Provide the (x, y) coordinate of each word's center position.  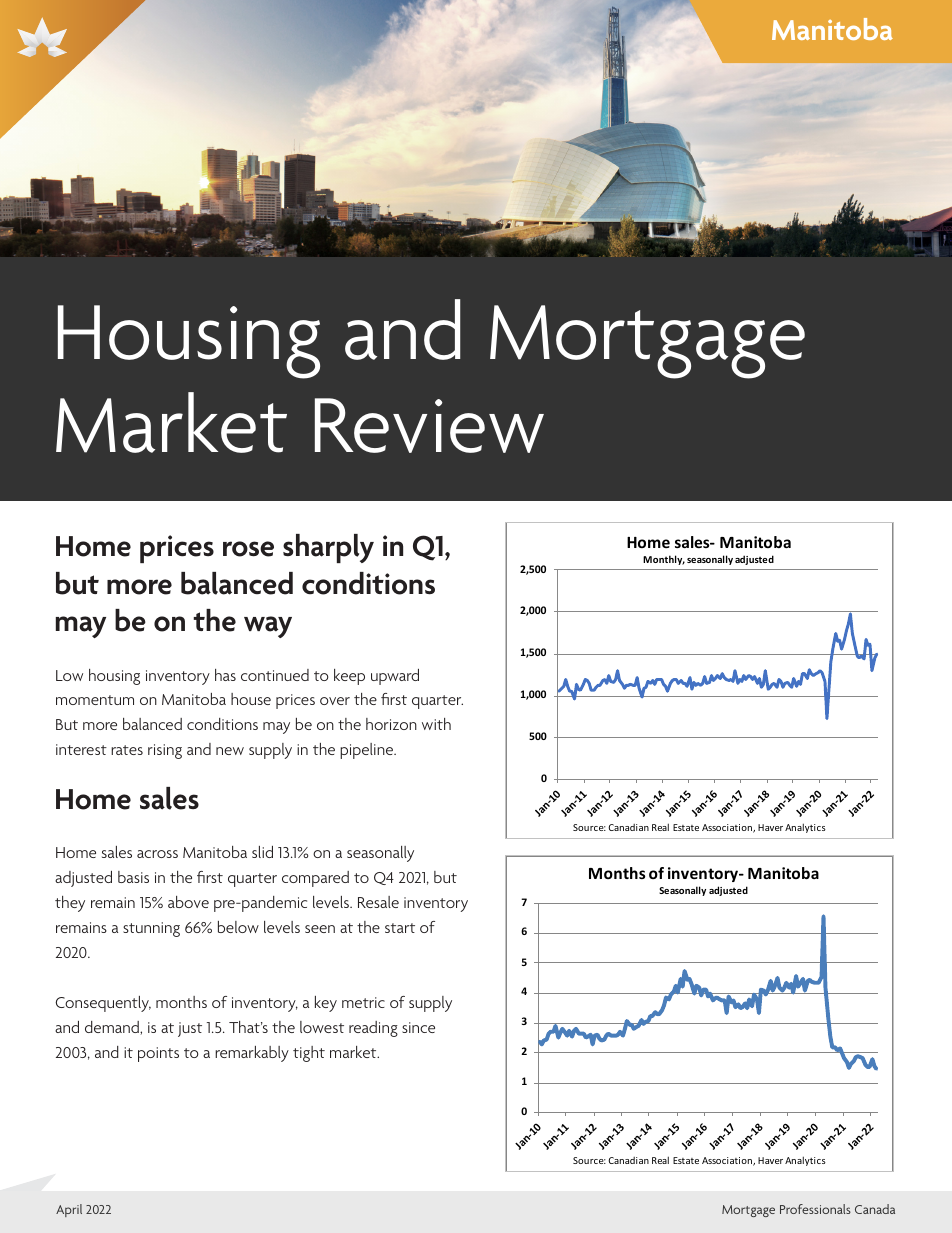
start (400, 928)
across (157, 854)
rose (248, 549)
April (69, 1210)
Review (429, 425)
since (418, 1027)
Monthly (664, 560)
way (268, 627)
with (436, 724)
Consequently (103, 1004)
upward (395, 677)
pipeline (367, 751)
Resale (378, 902)
